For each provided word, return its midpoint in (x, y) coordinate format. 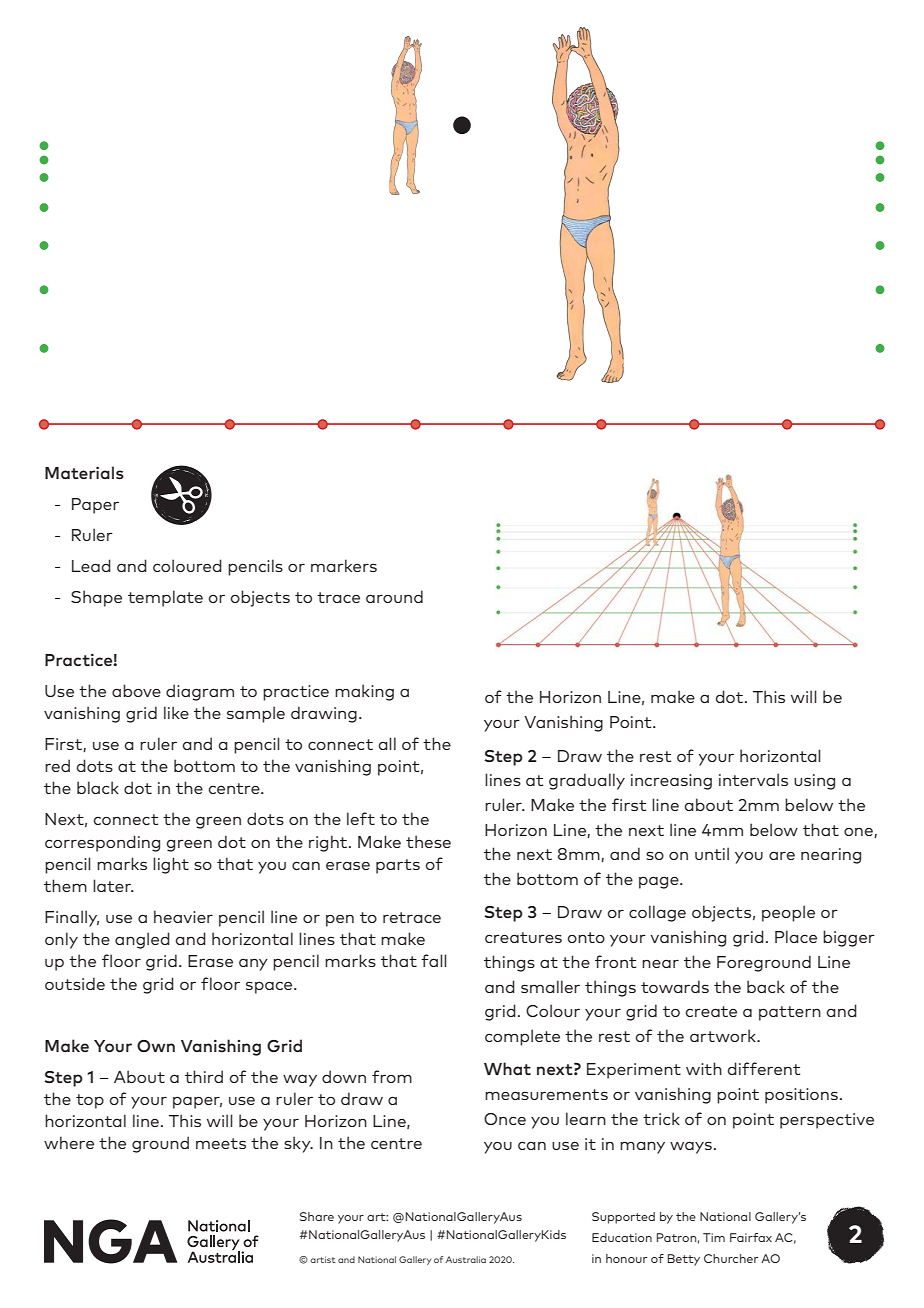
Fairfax (751, 1237)
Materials (84, 472)
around (394, 596)
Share (317, 1216)
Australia (466, 1259)
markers (344, 565)
